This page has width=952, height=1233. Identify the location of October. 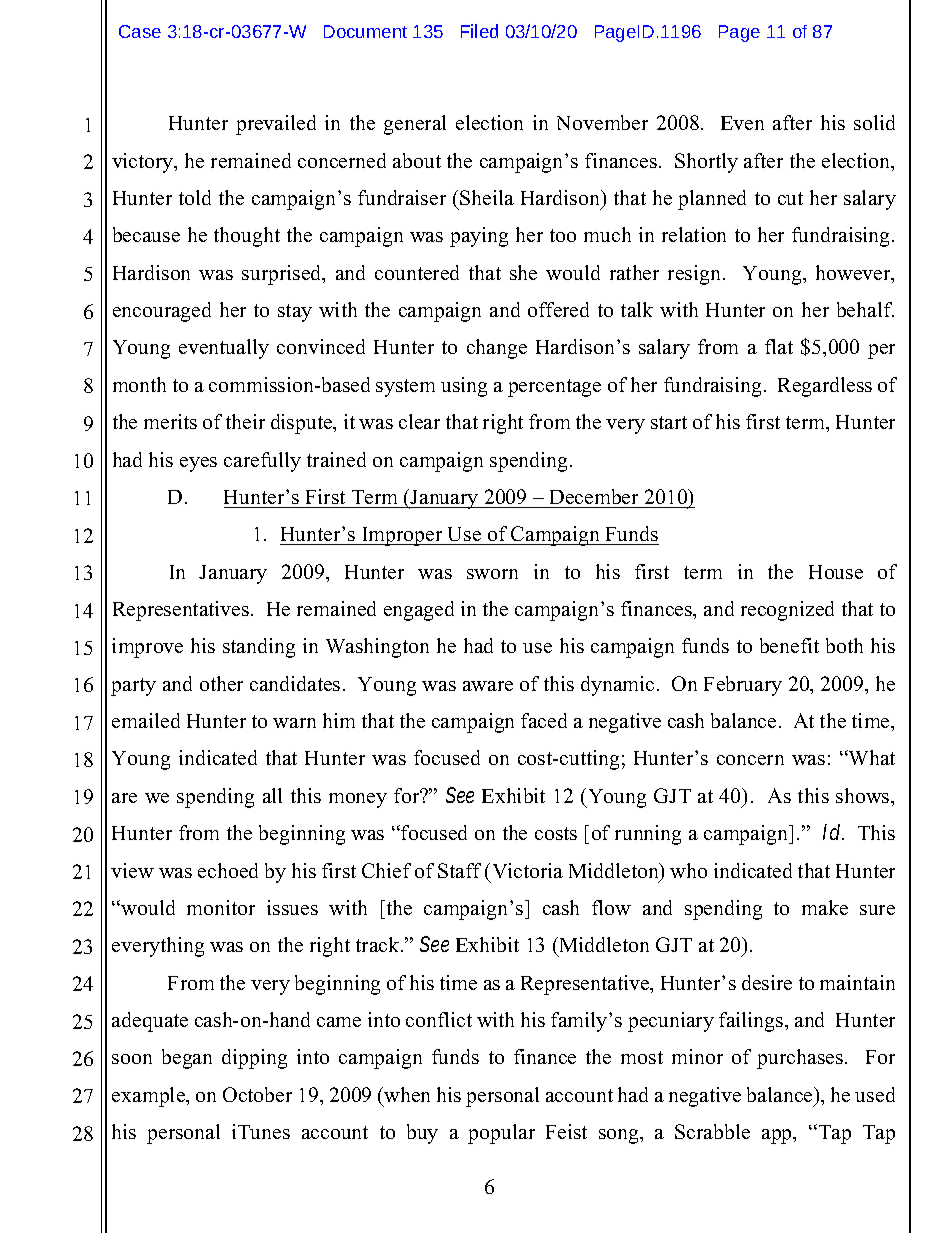
(257, 1094).
